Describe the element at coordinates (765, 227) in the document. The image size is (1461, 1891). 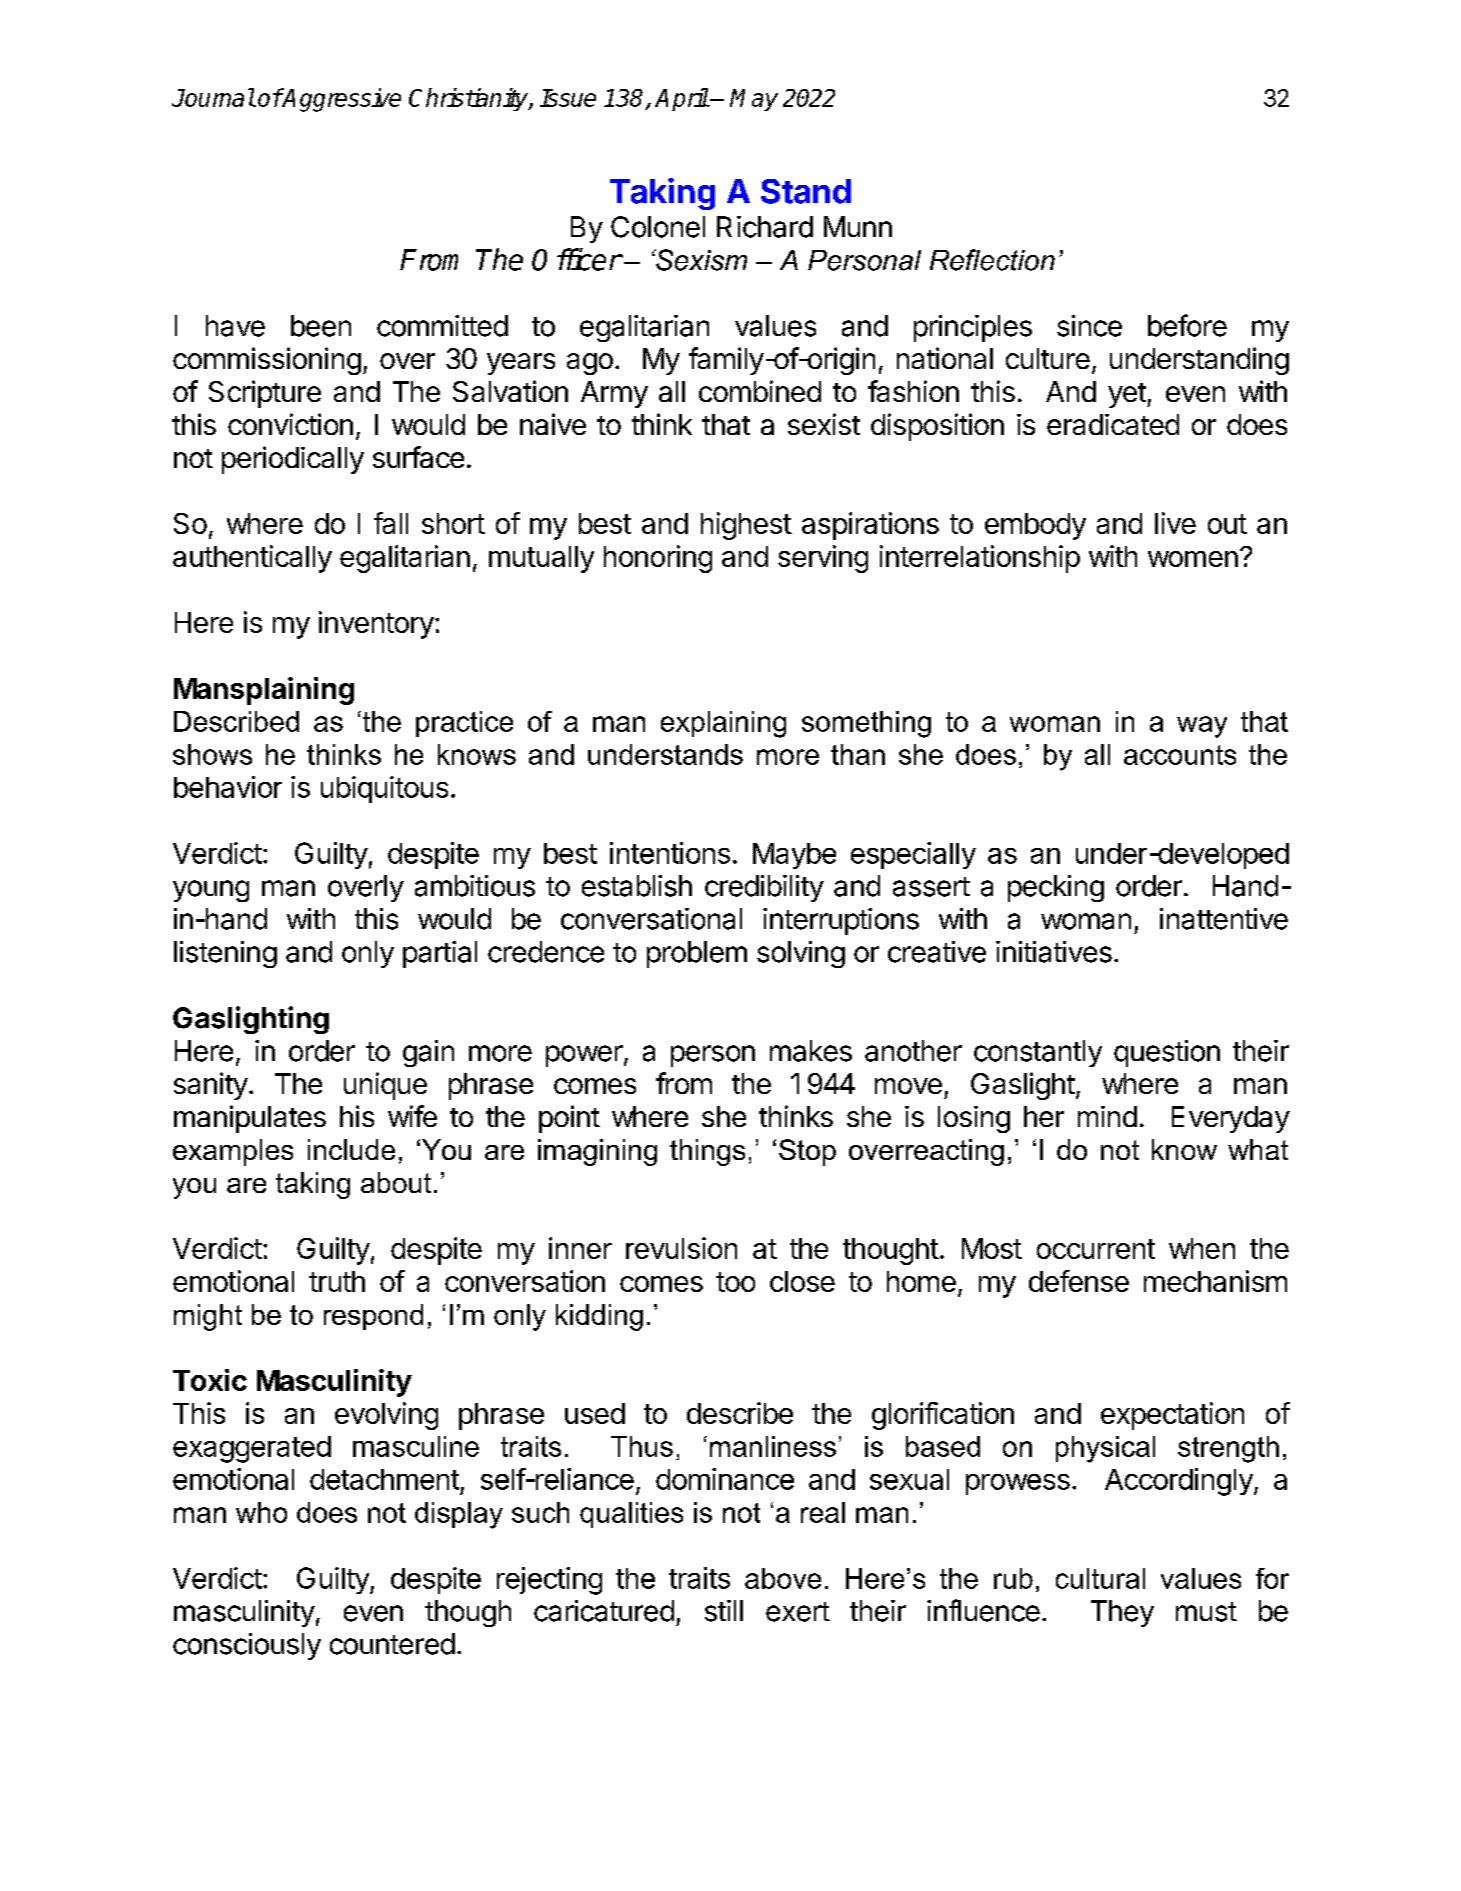
I see `Richard` at that location.
